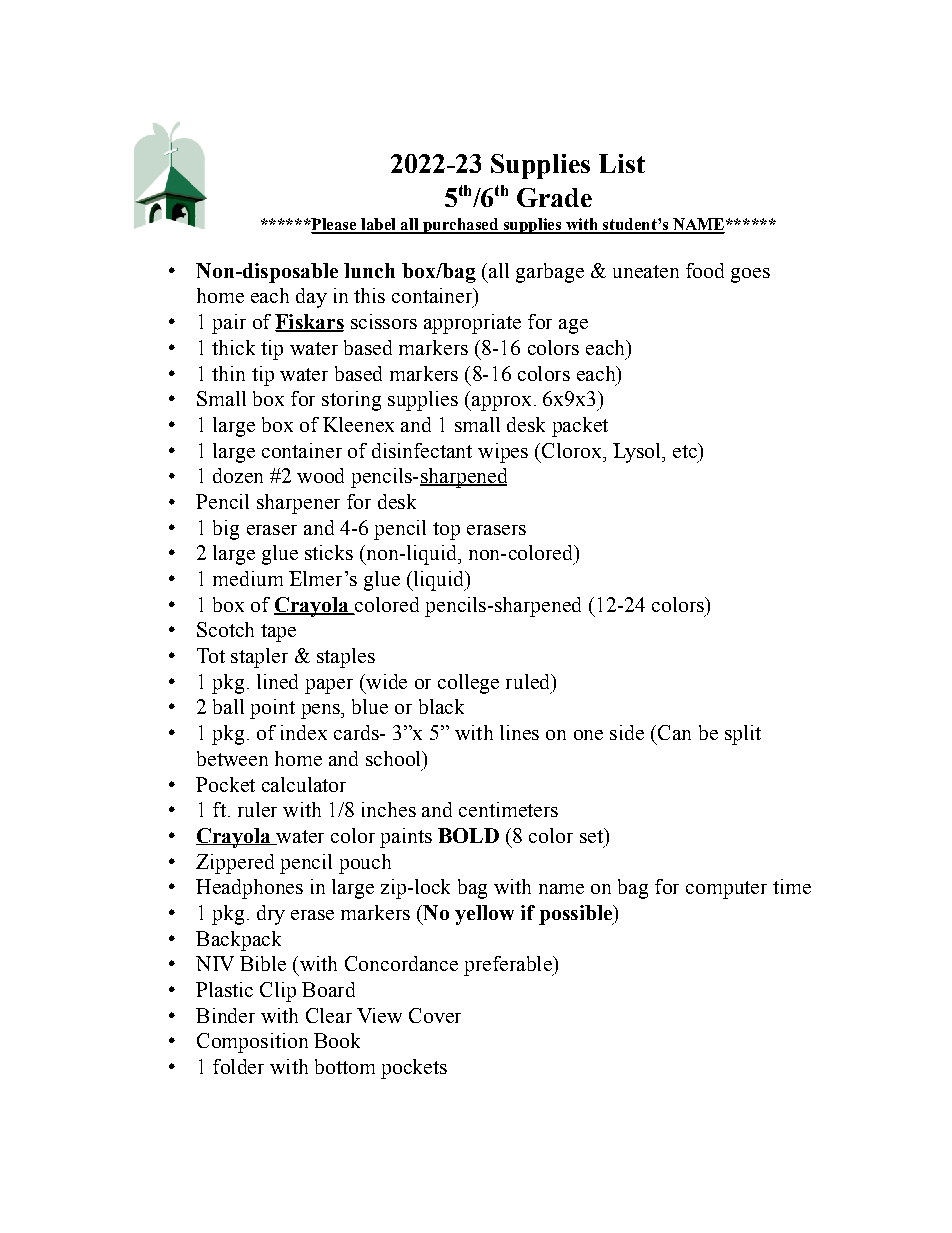 The width and height of the screenshot is (952, 1233). Describe the element at coordinates (468, 684) in the screenshot. I see `college` at that location.
